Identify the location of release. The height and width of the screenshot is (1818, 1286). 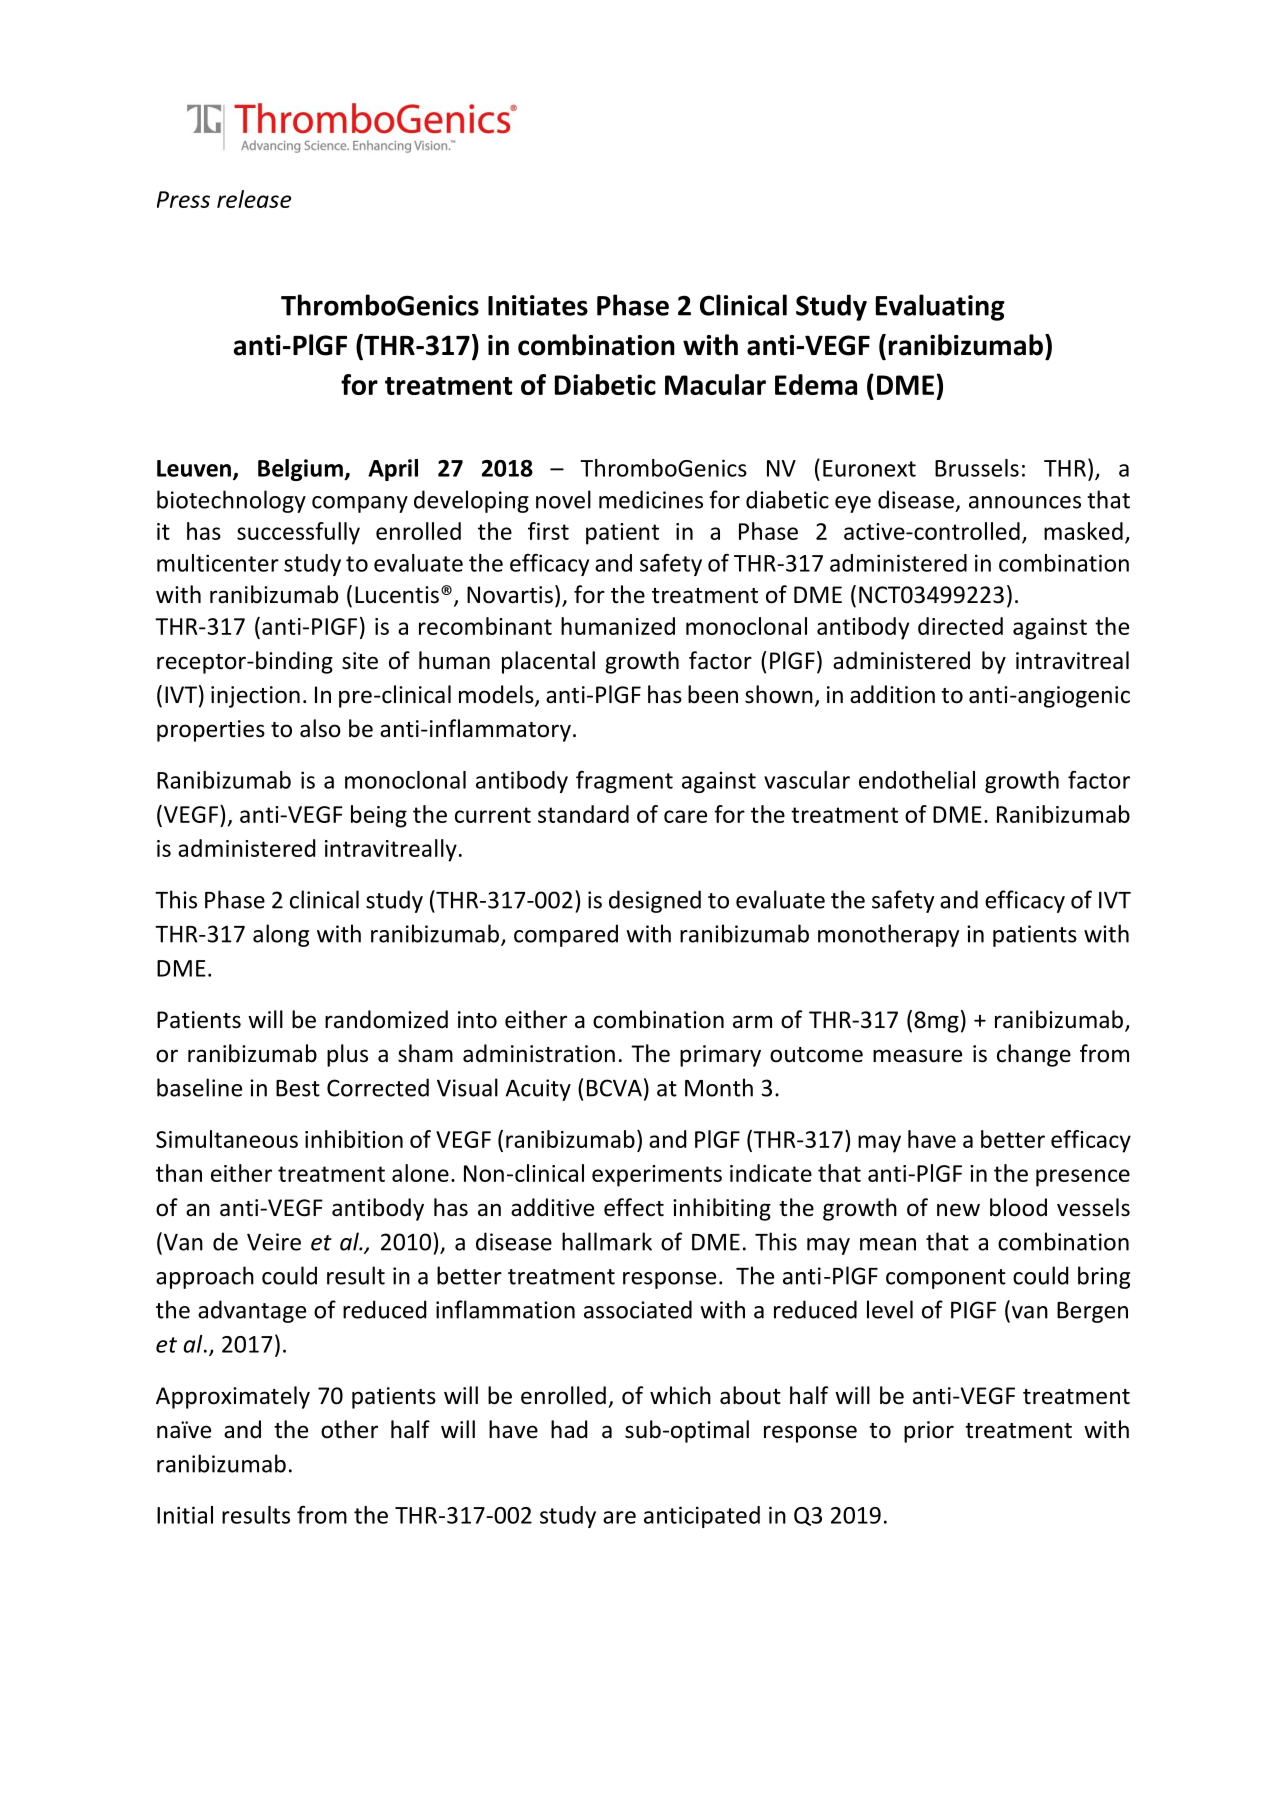
(254, 199).
